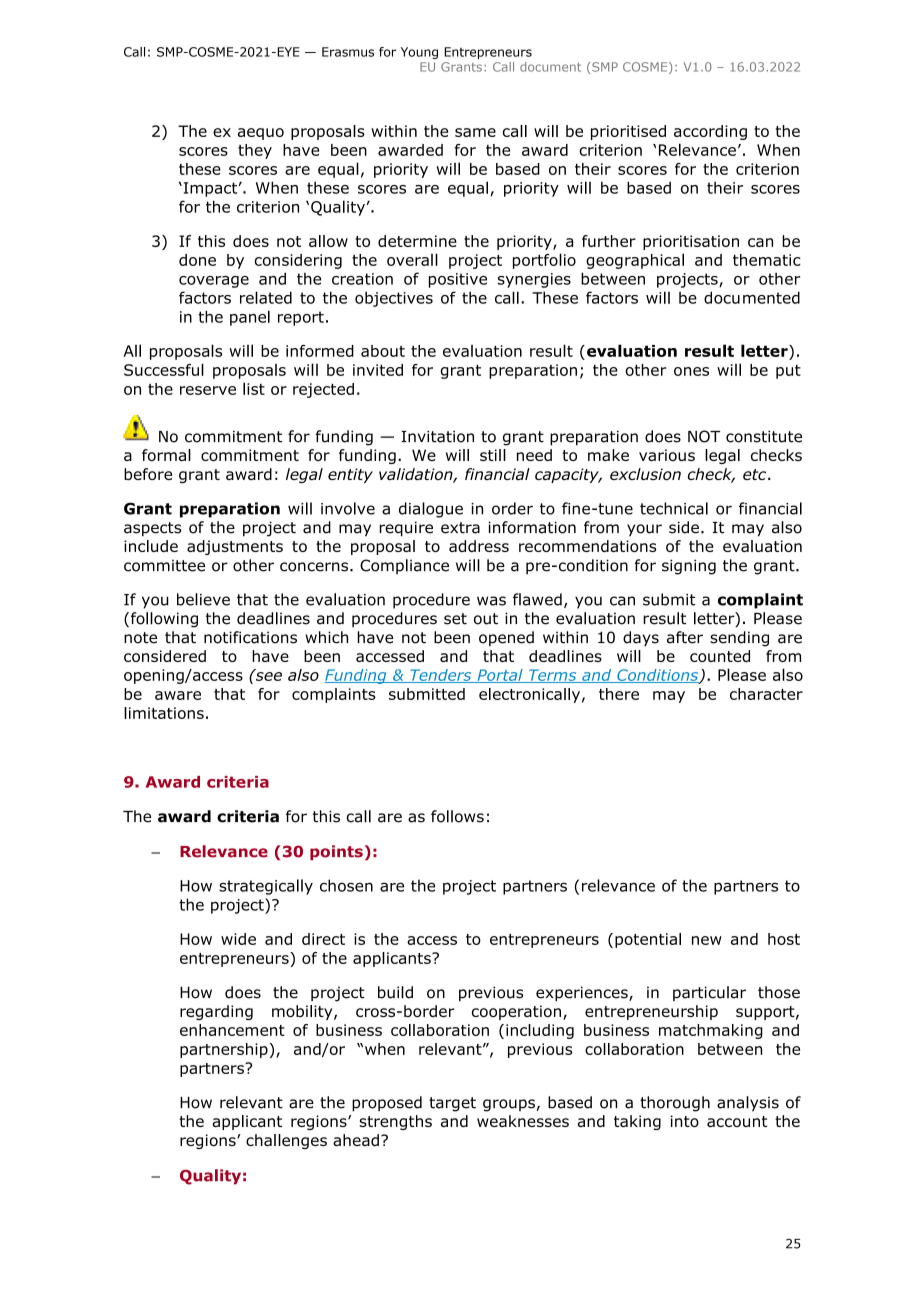 The height and width of the page is (1308, 924). I want to click on they, so click(255, 151).
